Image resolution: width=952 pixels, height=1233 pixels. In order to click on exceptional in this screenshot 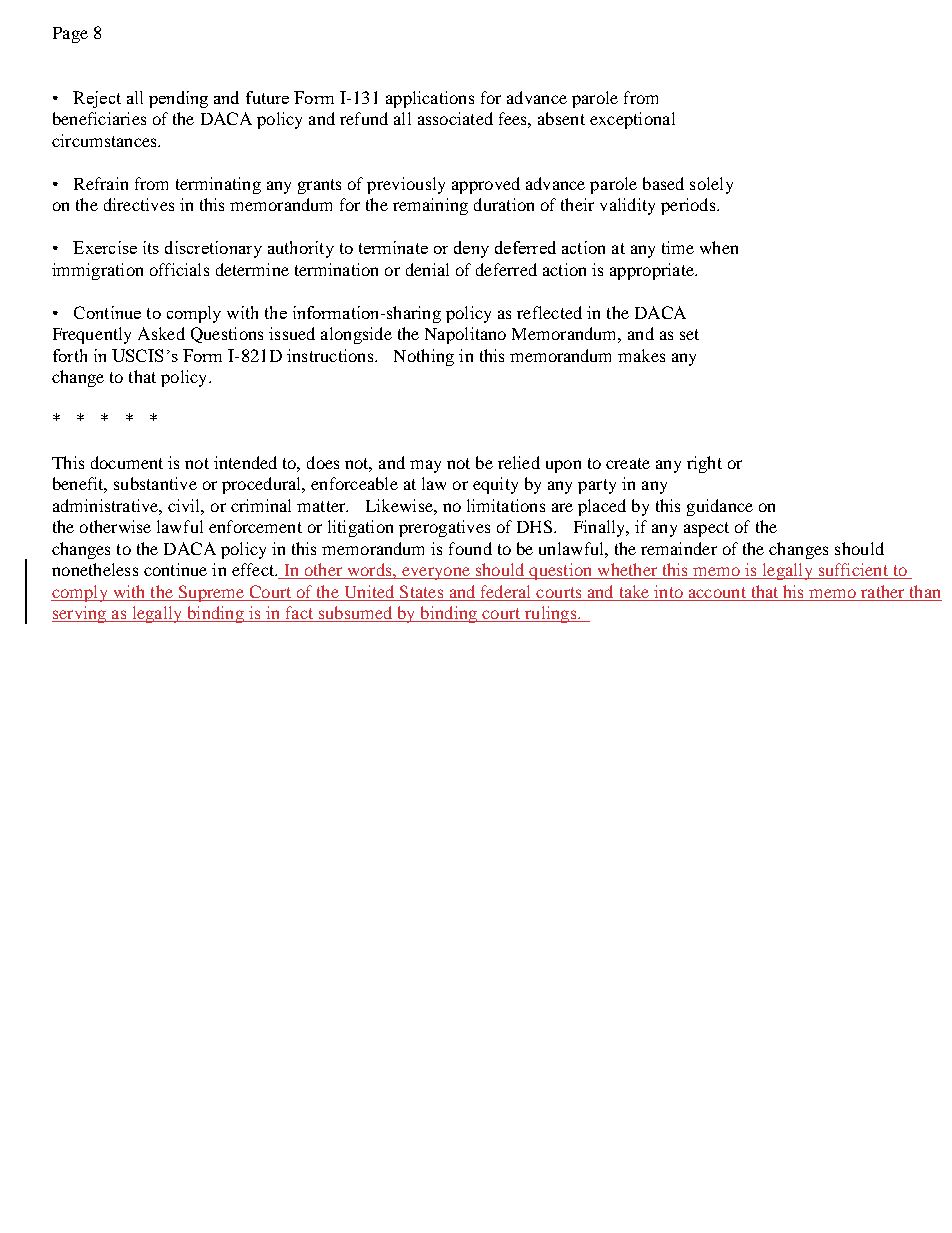, I will do `click(632, 120)`.
